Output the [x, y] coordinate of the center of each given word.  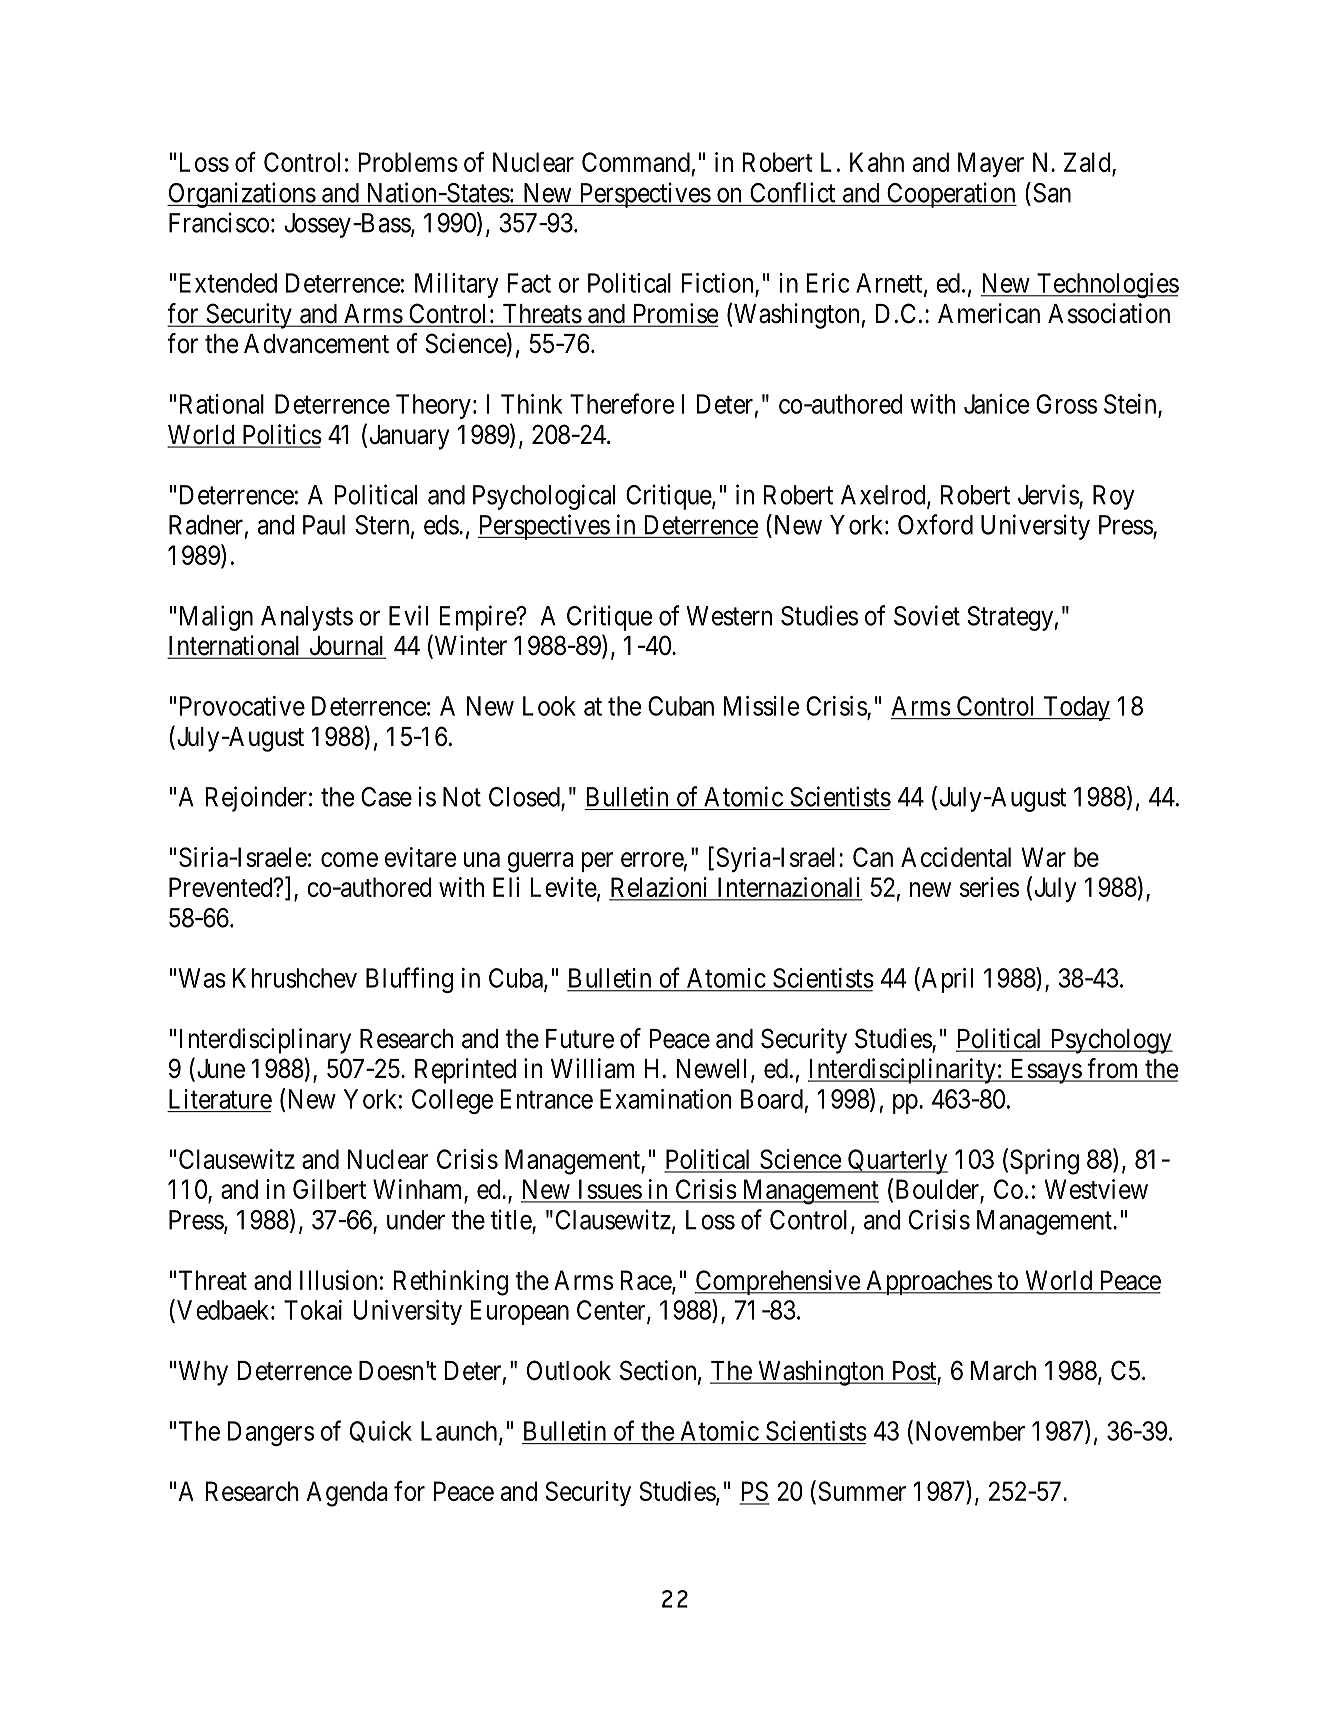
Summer [862, 1491]
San [1052, 193]
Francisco [219, 222]
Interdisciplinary [265, 1041]
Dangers [270, 1433]
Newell [714, 1070]
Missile [761, 706]
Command [636, 162]
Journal [346, 647]
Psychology [1110, 1041]
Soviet [927, 615]
